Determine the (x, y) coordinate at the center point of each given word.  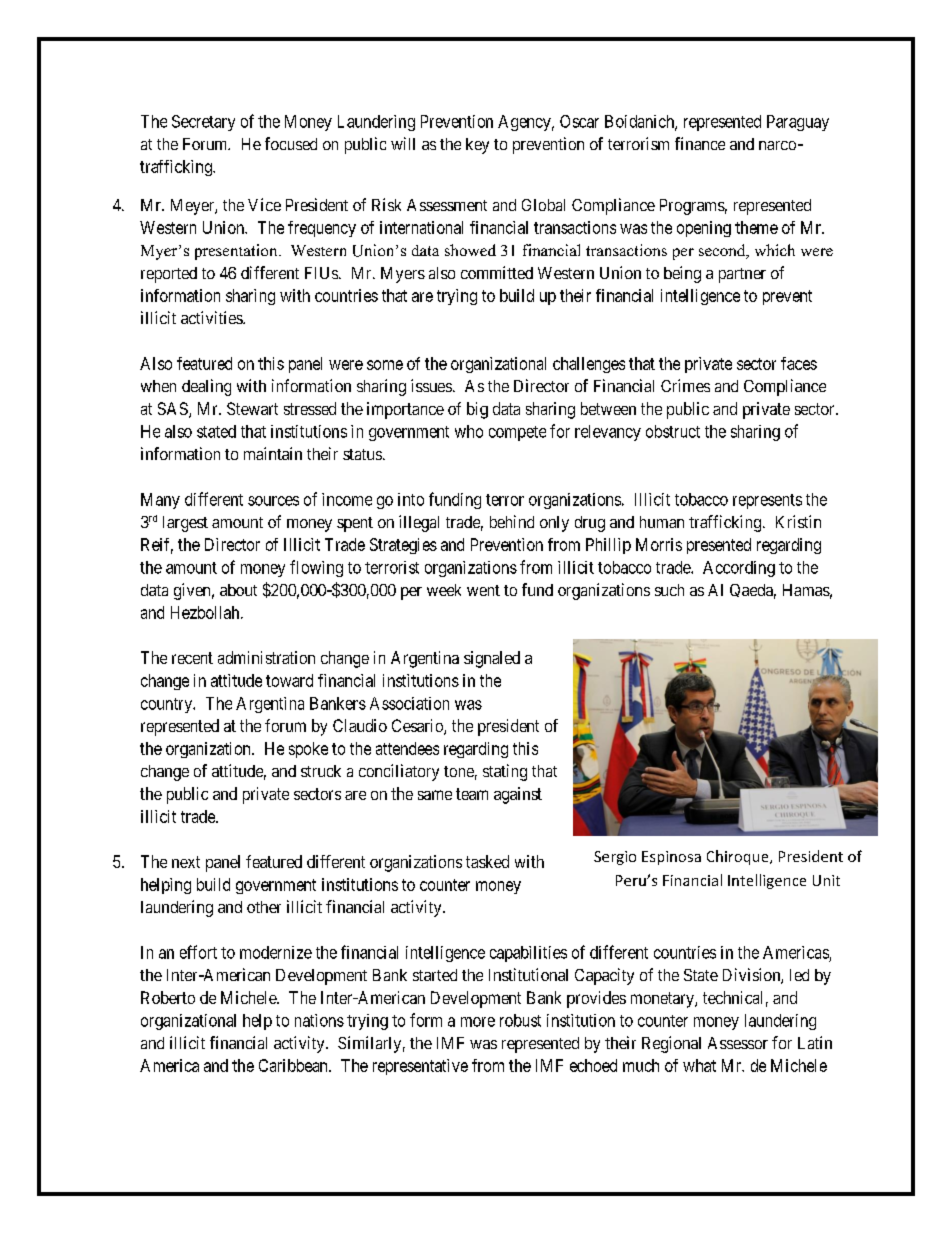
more (478, 1022)
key (477, 146)
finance (700, 143)
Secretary (203, 123)
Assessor (738, 1043)
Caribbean (294, 1065)
